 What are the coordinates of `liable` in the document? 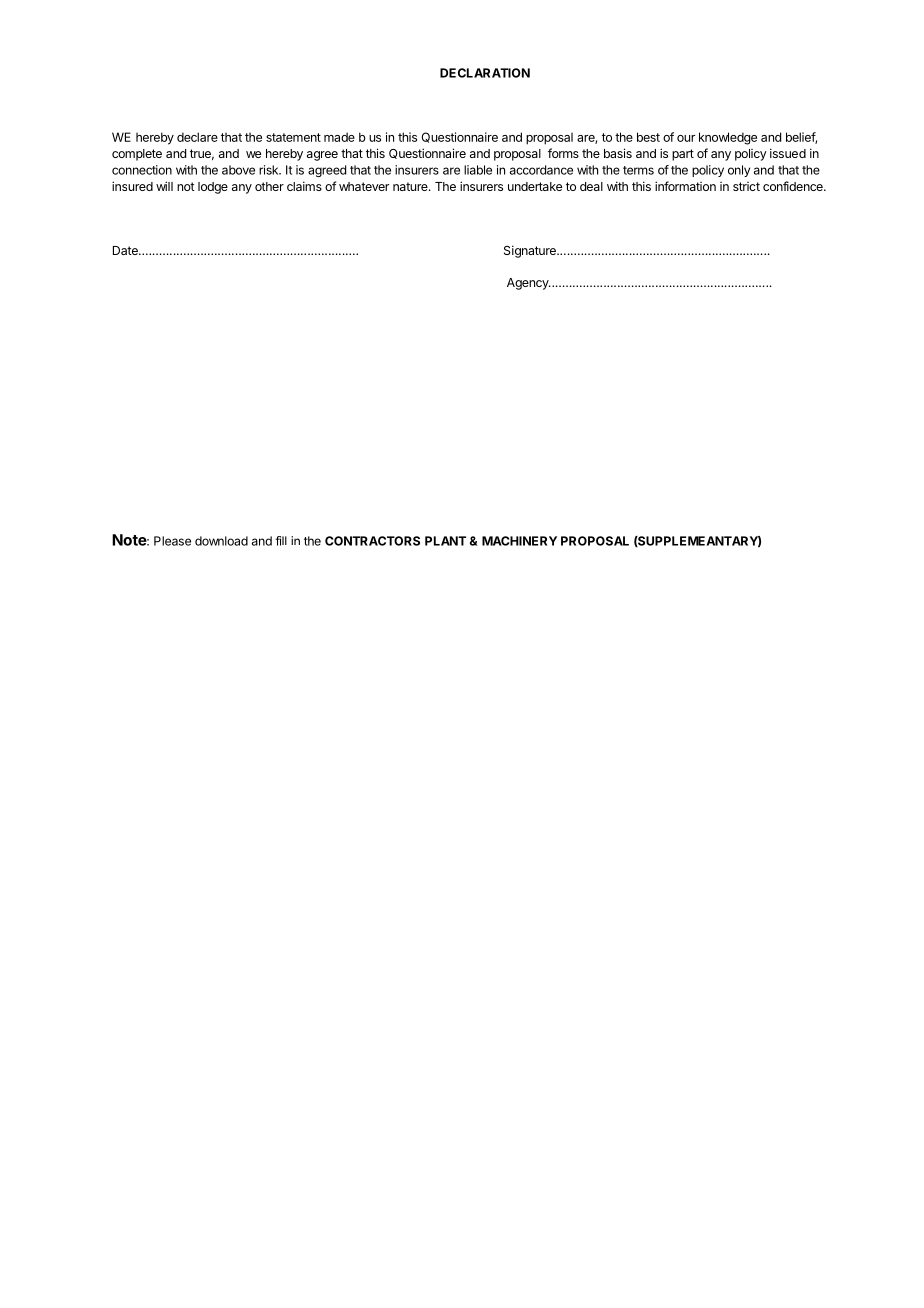 It's located at (478, 170).
